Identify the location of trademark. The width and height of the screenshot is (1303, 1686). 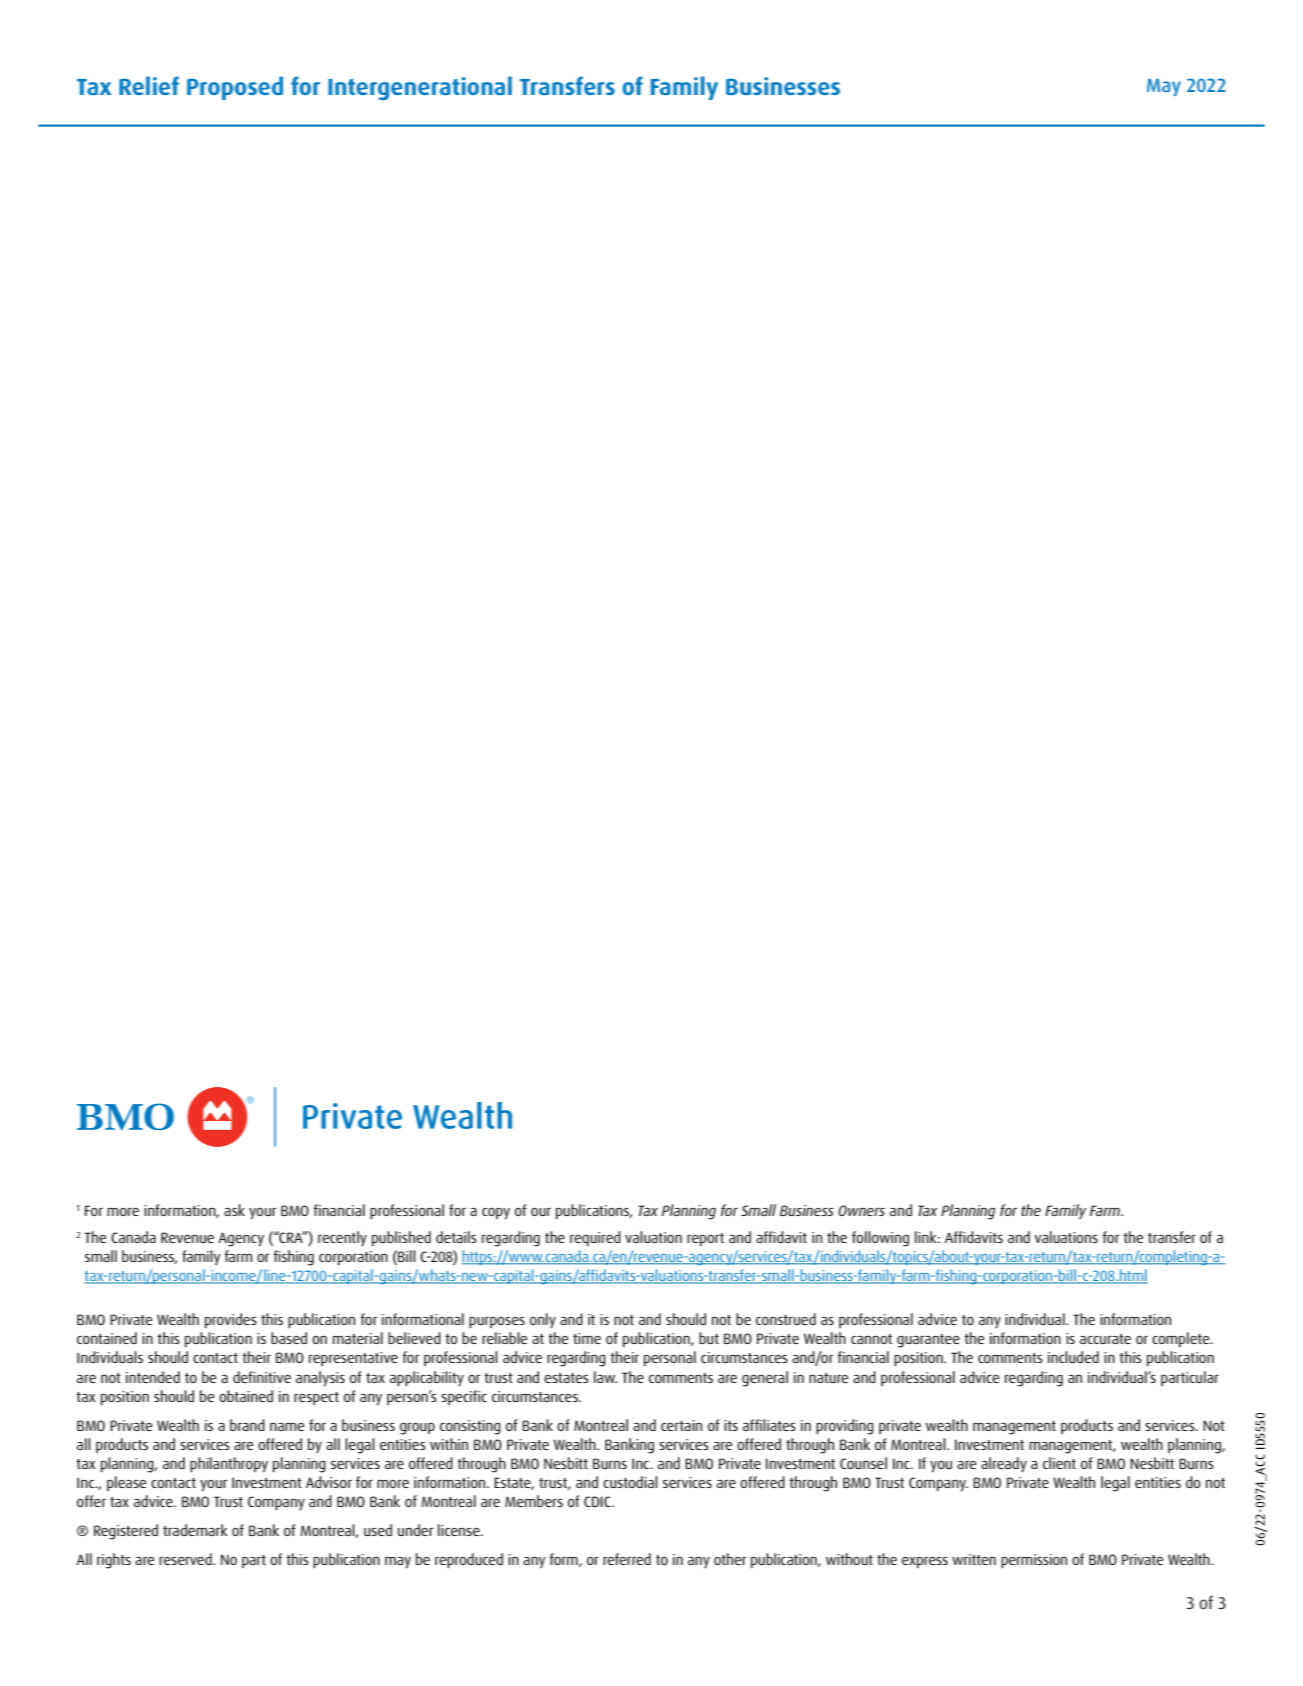
(195, 1530).
